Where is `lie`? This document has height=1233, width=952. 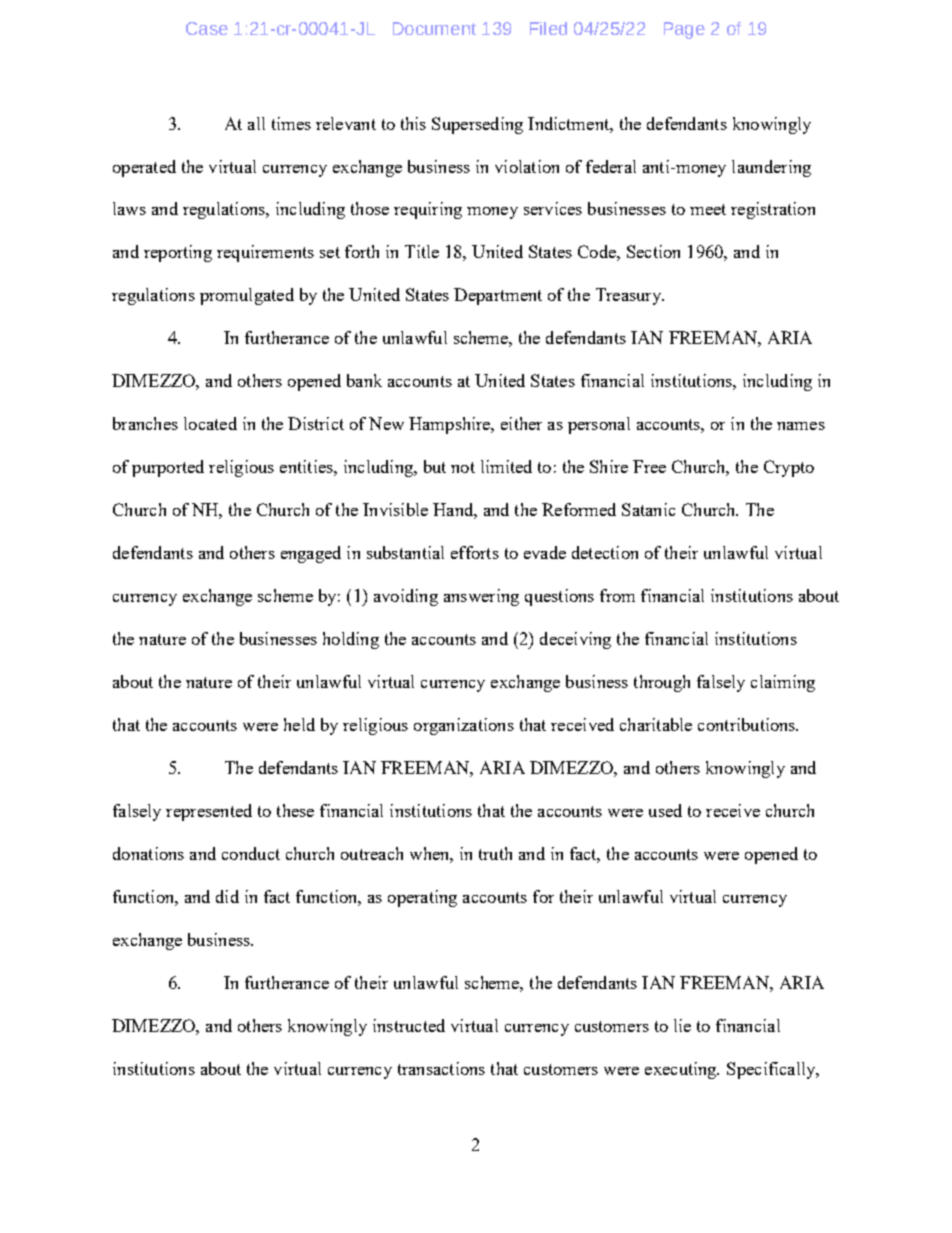
lie is located at coordinates (682, 1025).
